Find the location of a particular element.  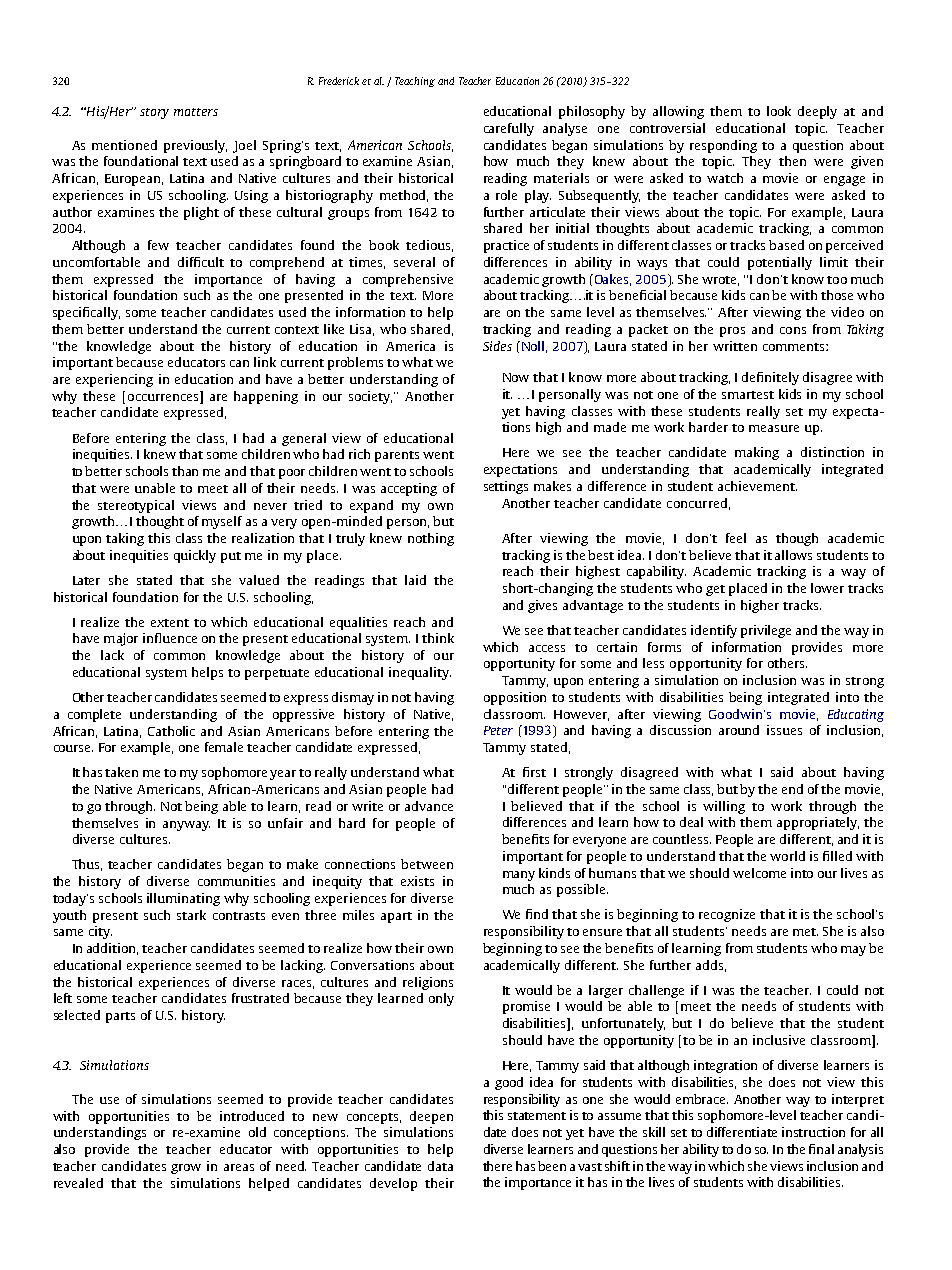

think is located at coordinates (438, 638).
